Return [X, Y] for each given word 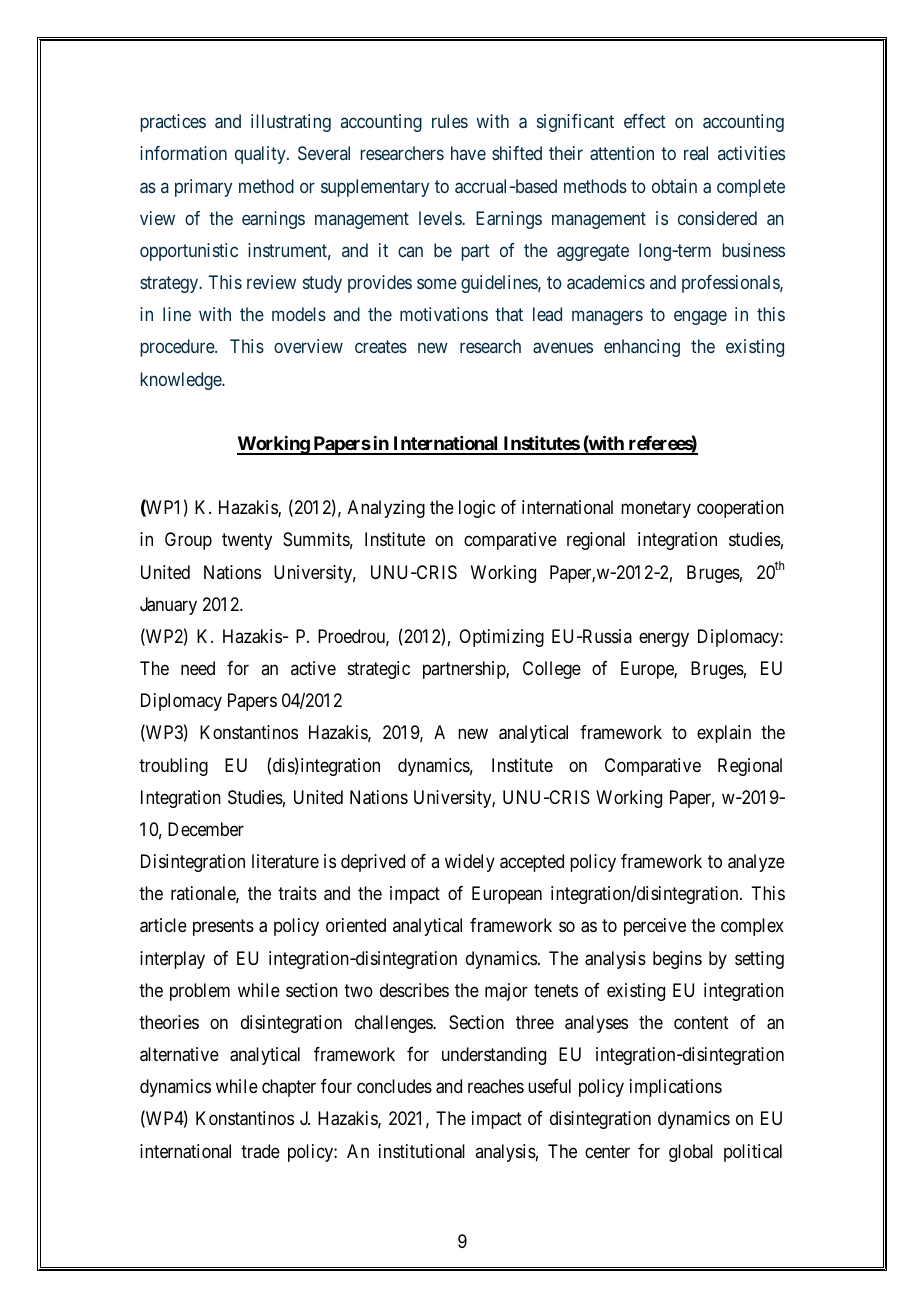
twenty [247, 542]
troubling [173, 767]
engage [700, 318]
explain [724, 734]
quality [261, 155]
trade [260, 1151]
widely [470, 863]
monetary [656, 510]
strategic [379, 670]
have [468, 153]
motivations [444, 314]
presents [223, 928]
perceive [655, 927]
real [696, 153]
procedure [178, 348]
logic [477, 509]
